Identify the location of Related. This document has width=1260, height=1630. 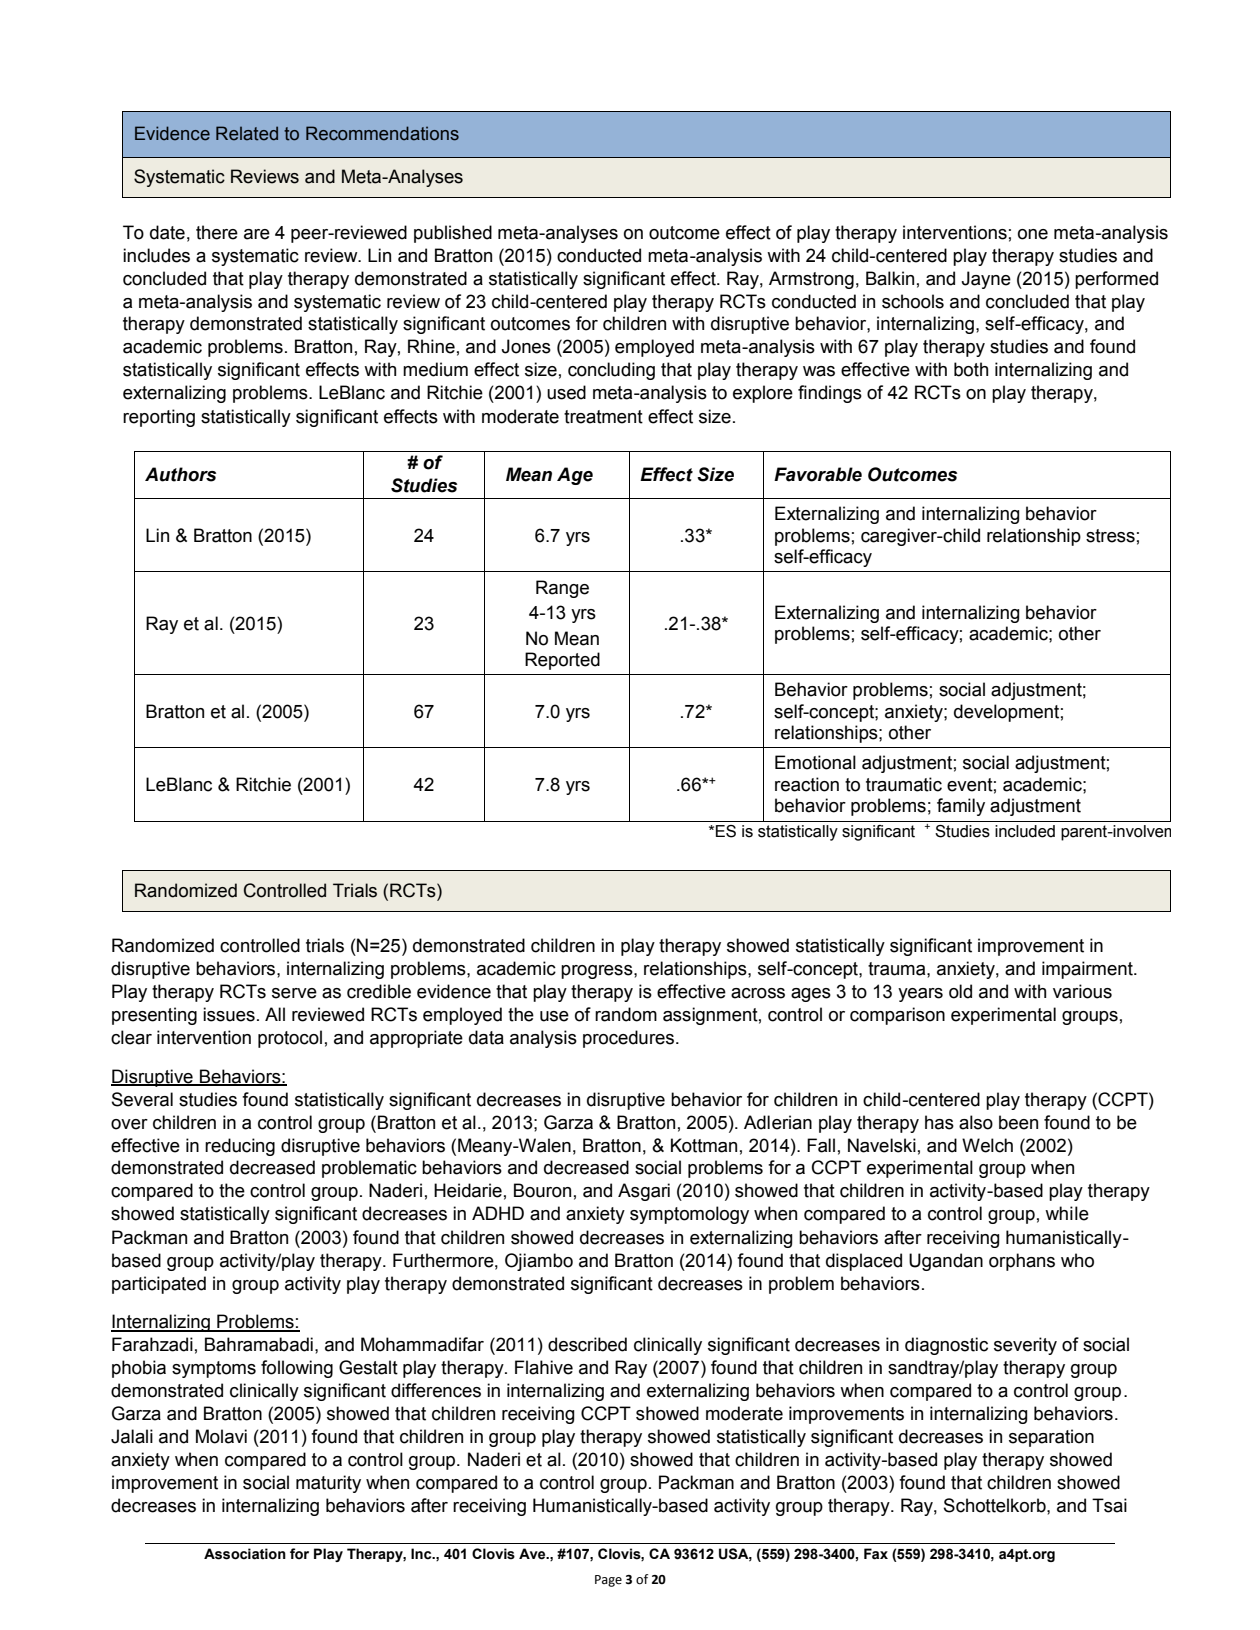
(247, 133).
